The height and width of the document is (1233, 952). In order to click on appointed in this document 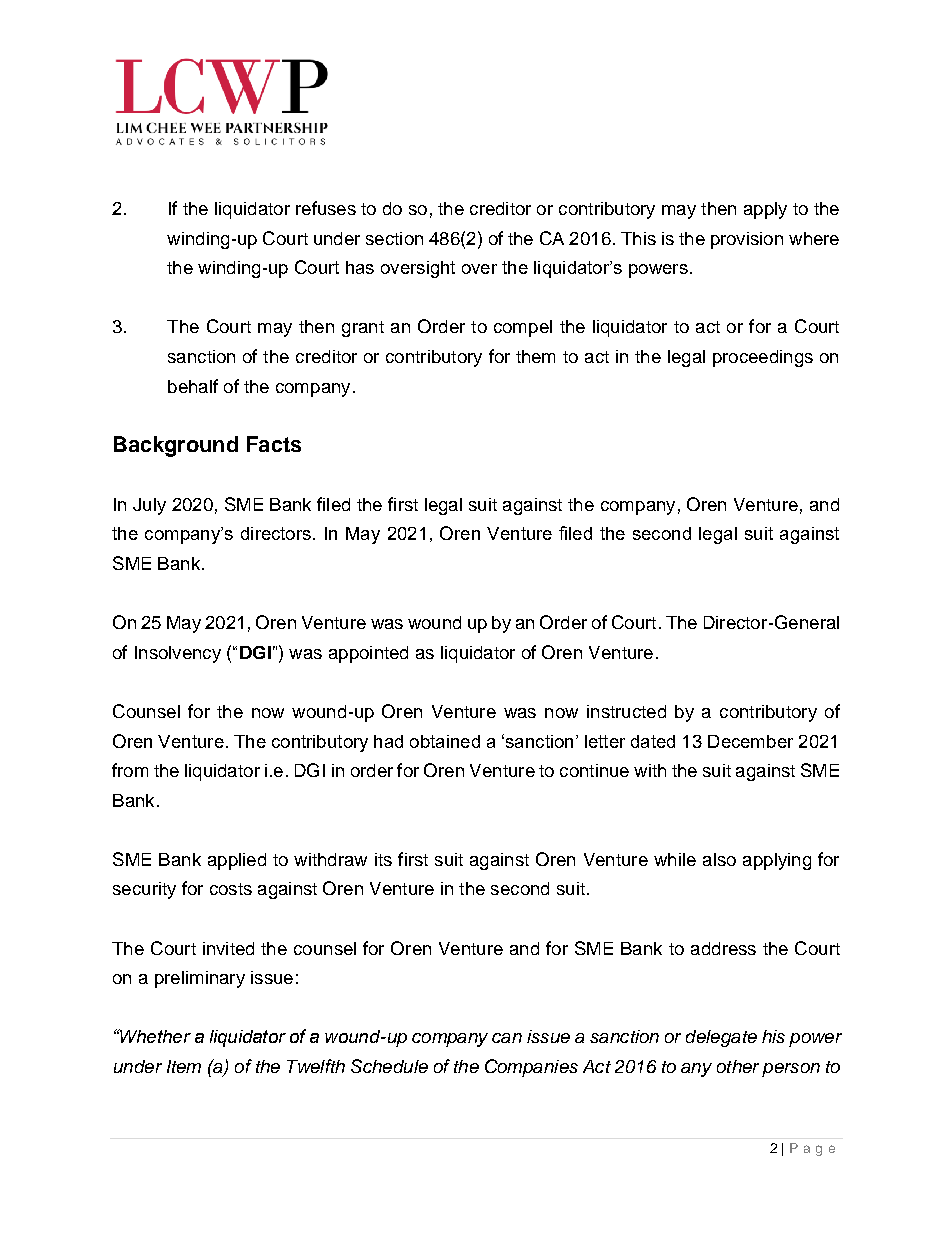, I will do `click(368, 654)`.
